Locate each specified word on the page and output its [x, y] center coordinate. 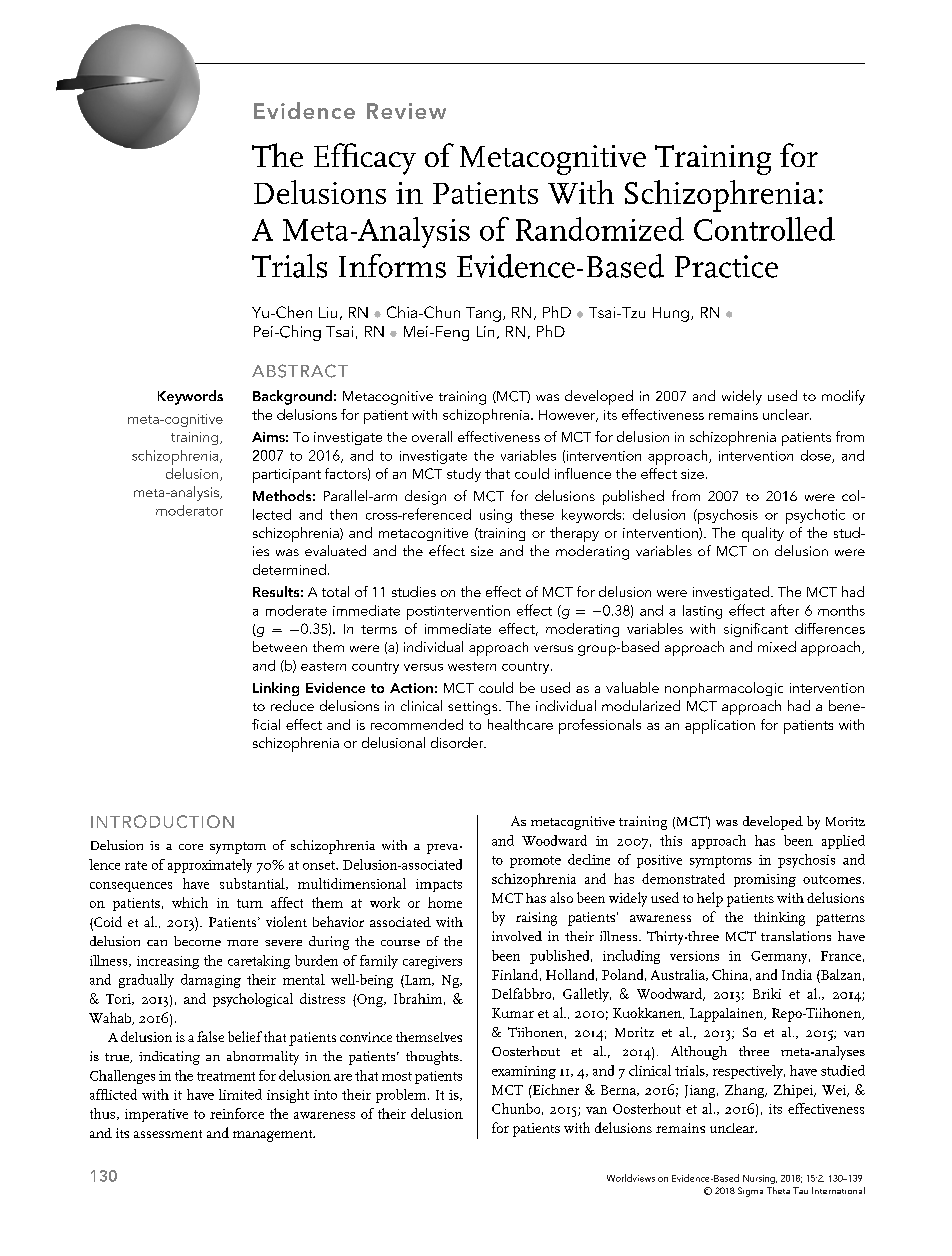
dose [817, 456]
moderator [189, 510]
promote [535, 862]
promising [765, 880]
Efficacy [365, 159]
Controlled [764, 229]
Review [406, 111]
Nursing [760, 1179]
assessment [168, 1134]
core [191, 847]
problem [402, 1096]
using [496, 516]
